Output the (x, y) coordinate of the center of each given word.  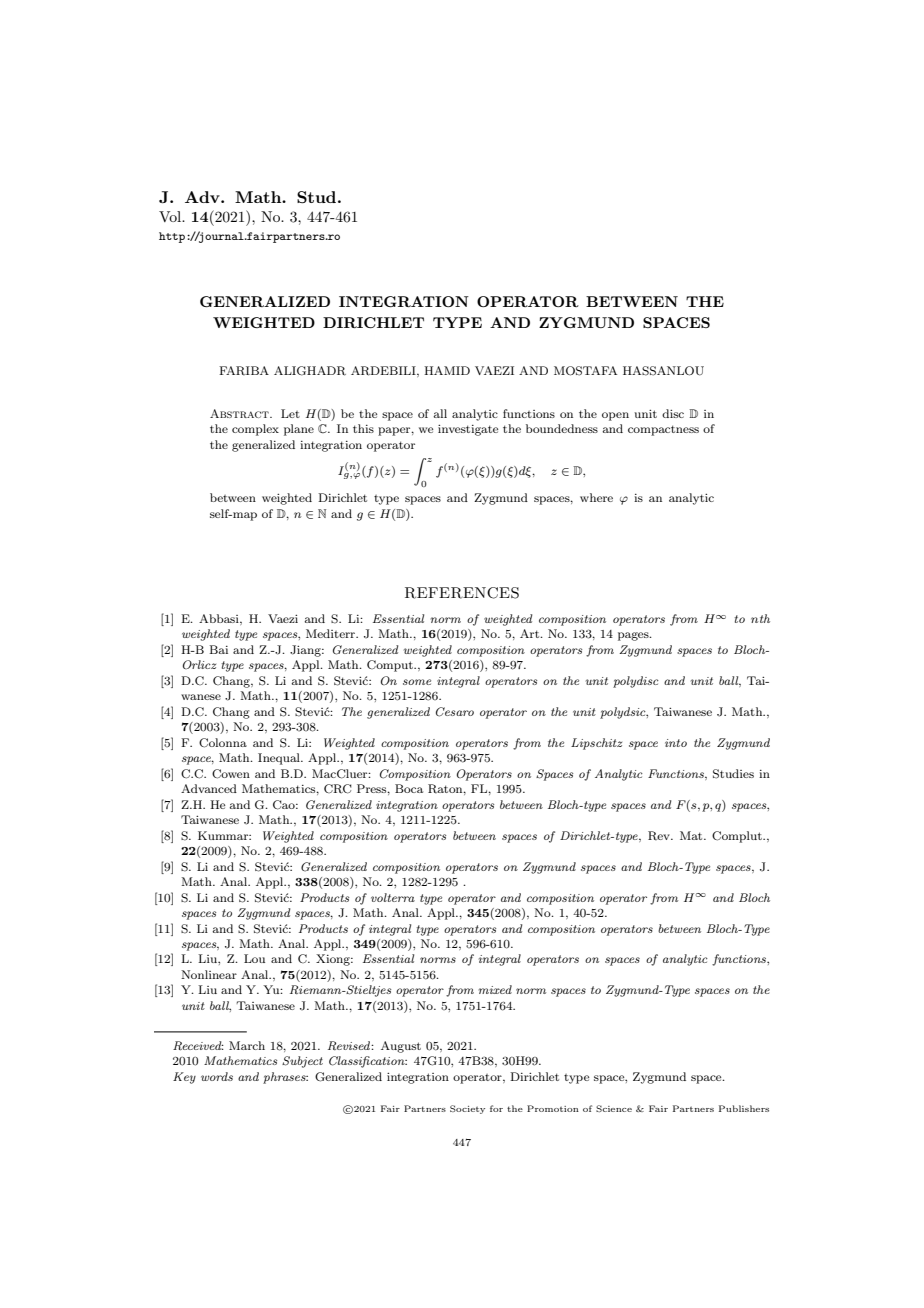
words (217, 1076)
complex (255, 430)
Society (467, 1109)
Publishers (744, 1108)
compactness (663, 430)
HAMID (447, 370)
